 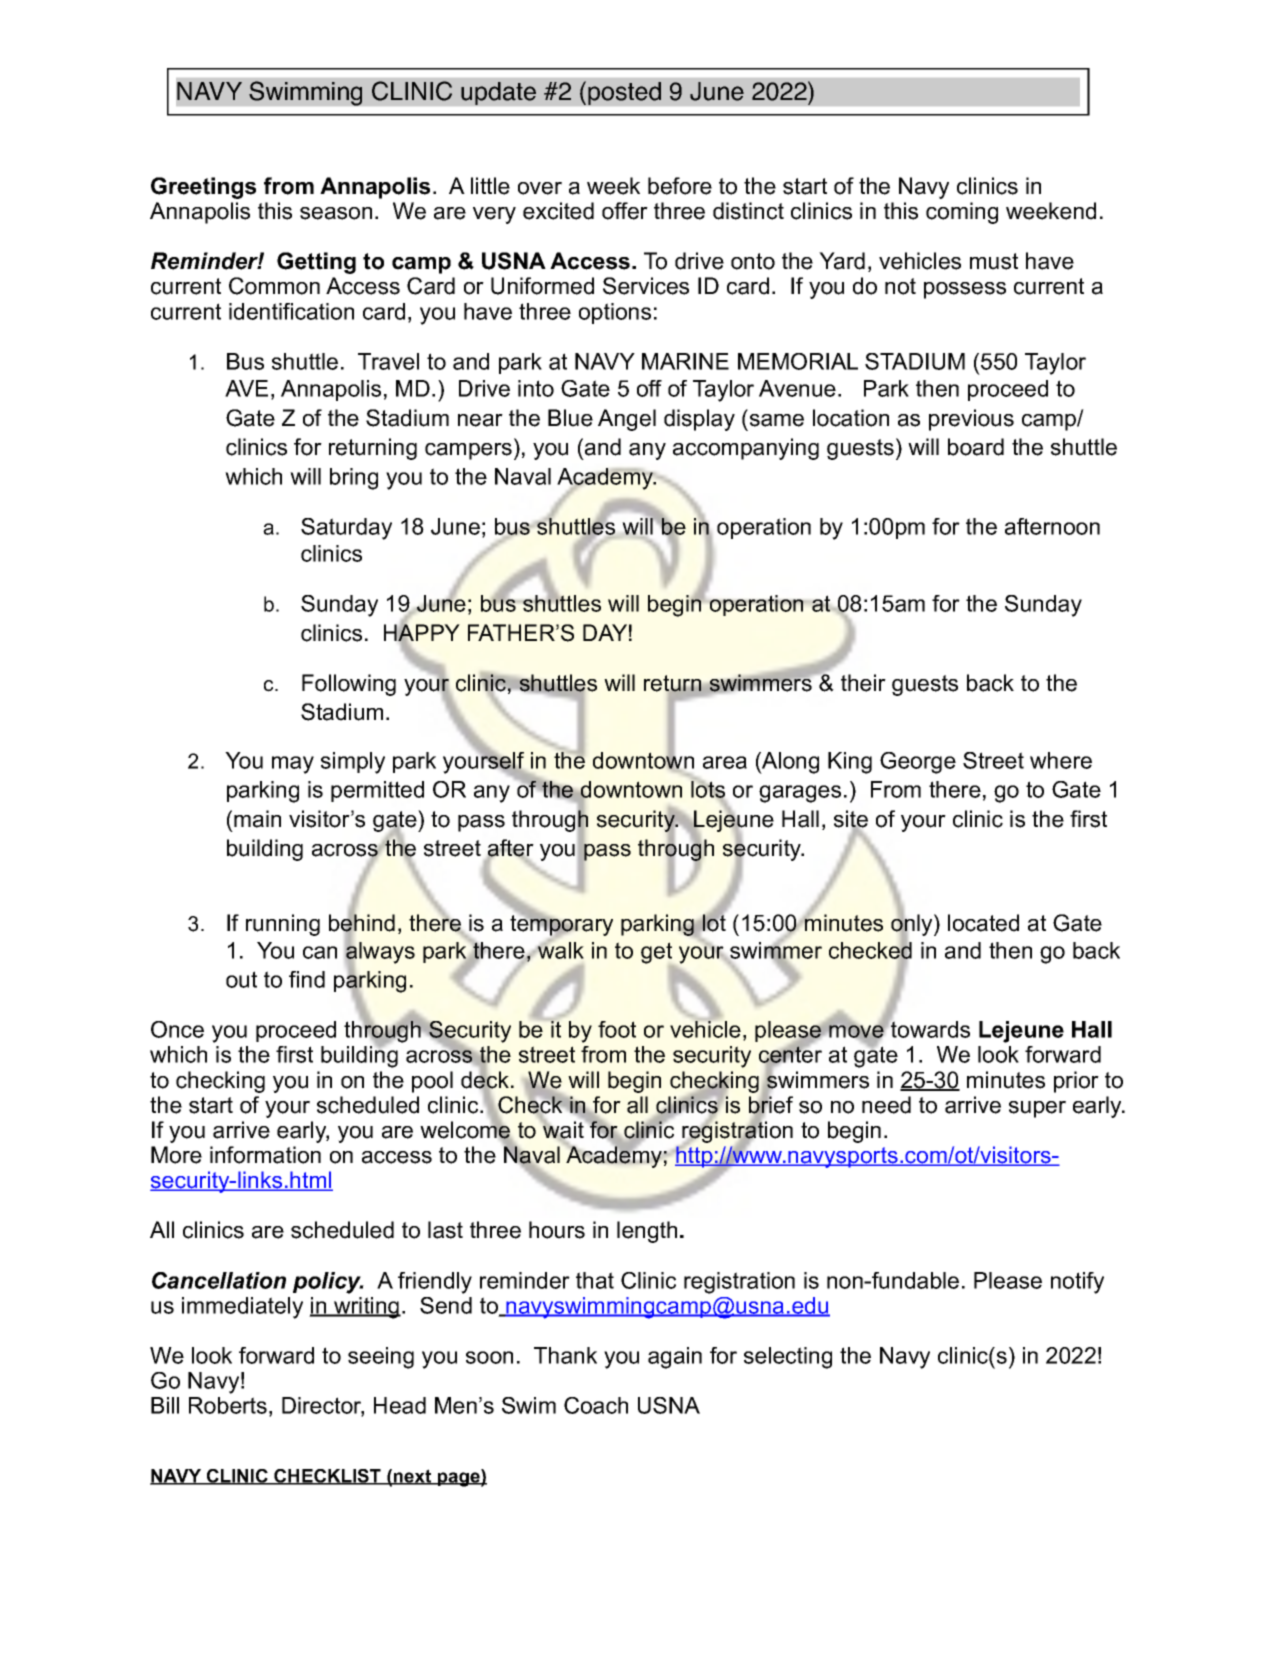 I want to click on find, so click(x=307, y=979).
